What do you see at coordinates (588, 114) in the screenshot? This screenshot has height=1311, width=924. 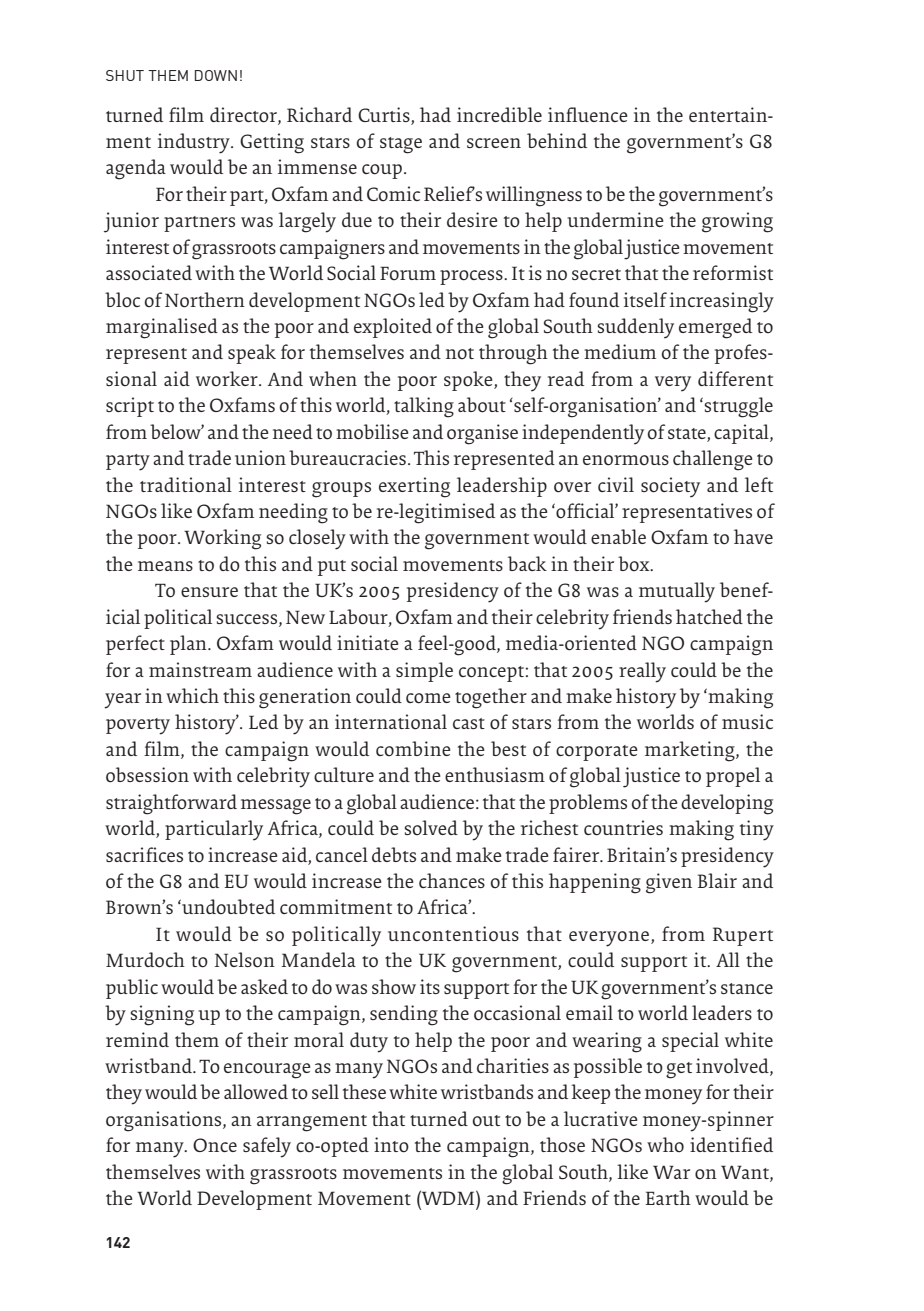 I see `influence` at bounding box center [588, 114].
